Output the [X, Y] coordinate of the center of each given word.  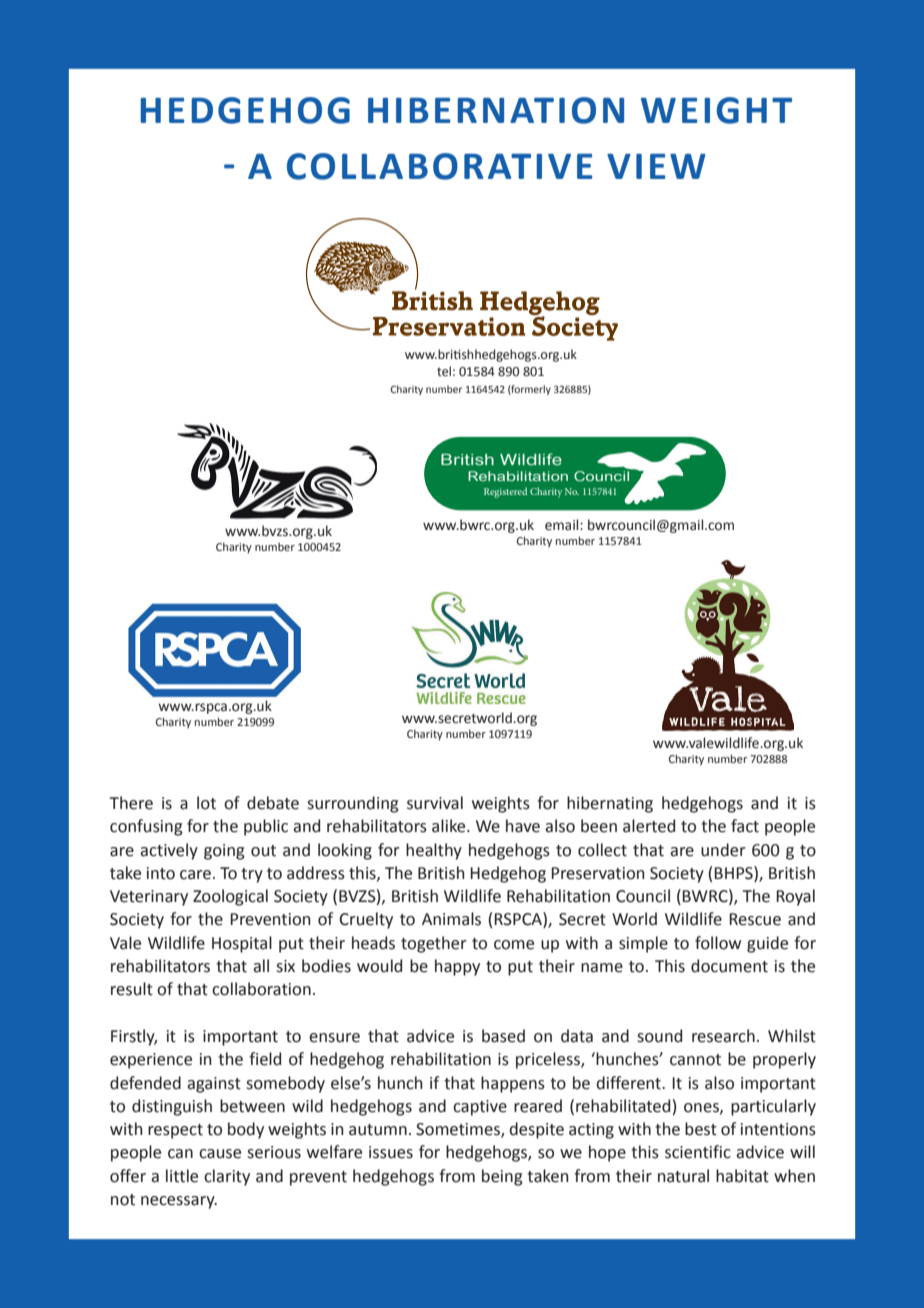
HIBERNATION [496, 110]
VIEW [656, 166]
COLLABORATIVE [439, 166]
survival [435, 803]
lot [206, 803]
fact [745, 826]
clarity [227, 1177]
